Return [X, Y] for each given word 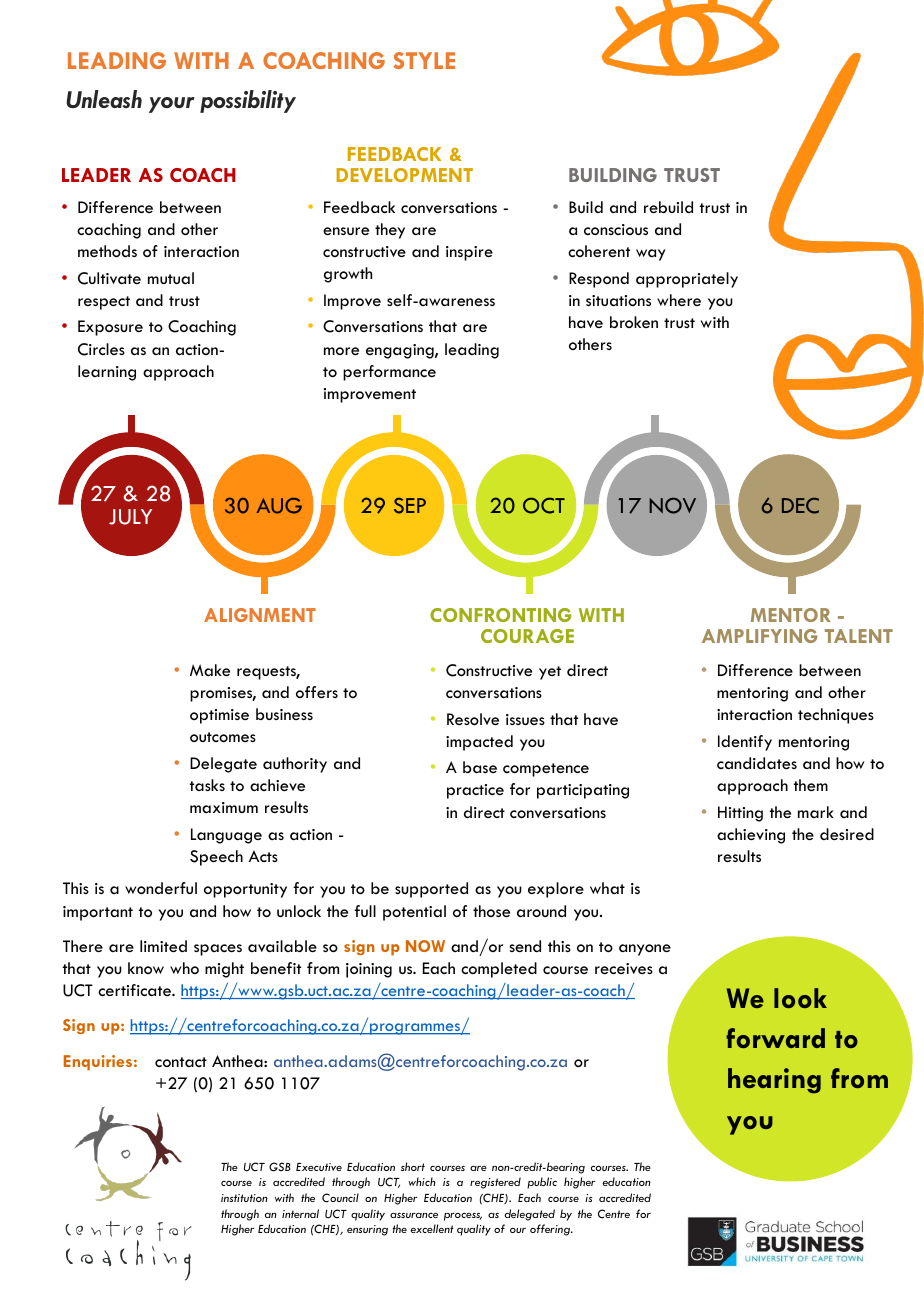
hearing [774, 1081]
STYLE [424, 60]
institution [244, 1198]
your [172, 105]
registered [495, 1183]
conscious [616, 229]
